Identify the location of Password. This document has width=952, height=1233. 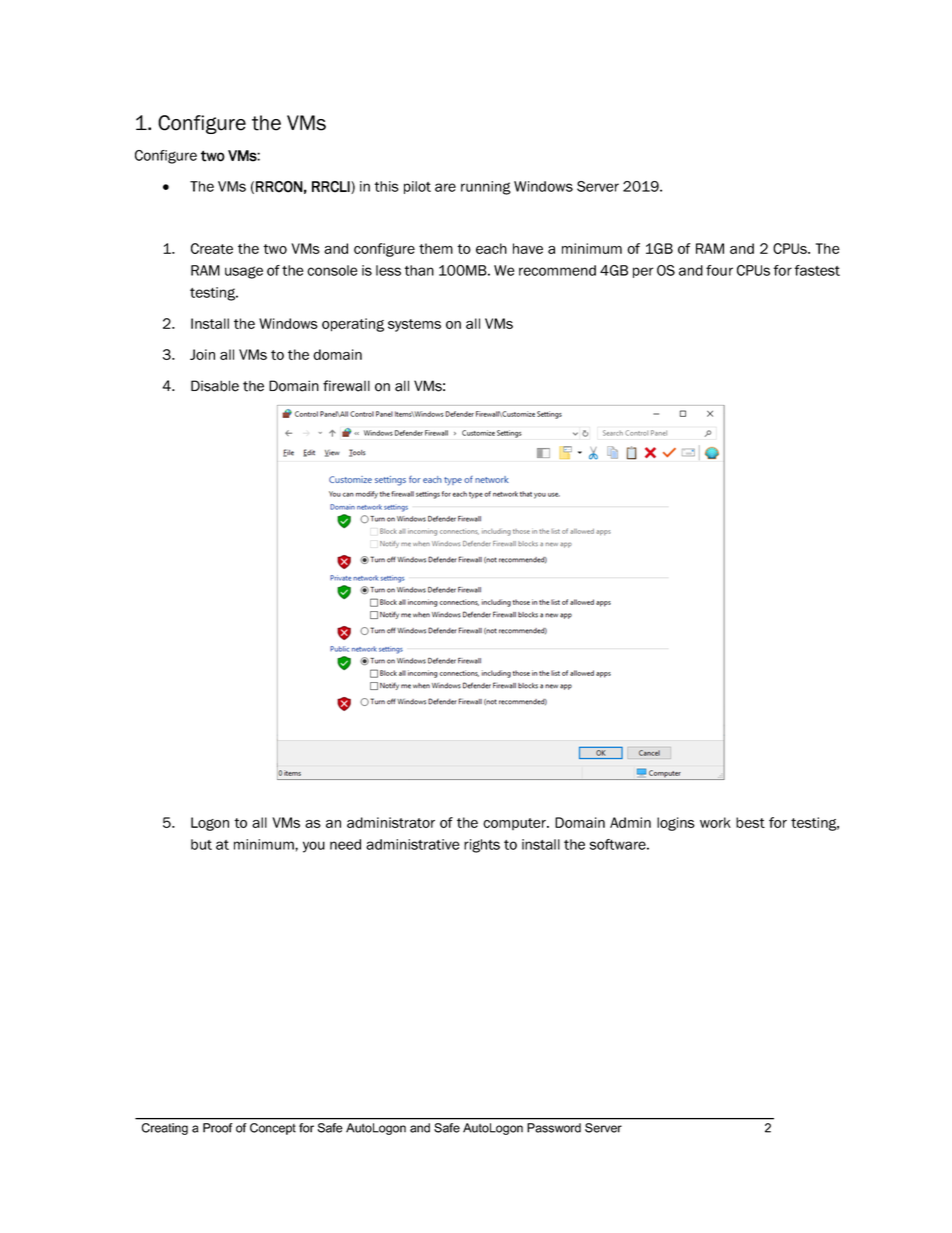
(554, 1128).
